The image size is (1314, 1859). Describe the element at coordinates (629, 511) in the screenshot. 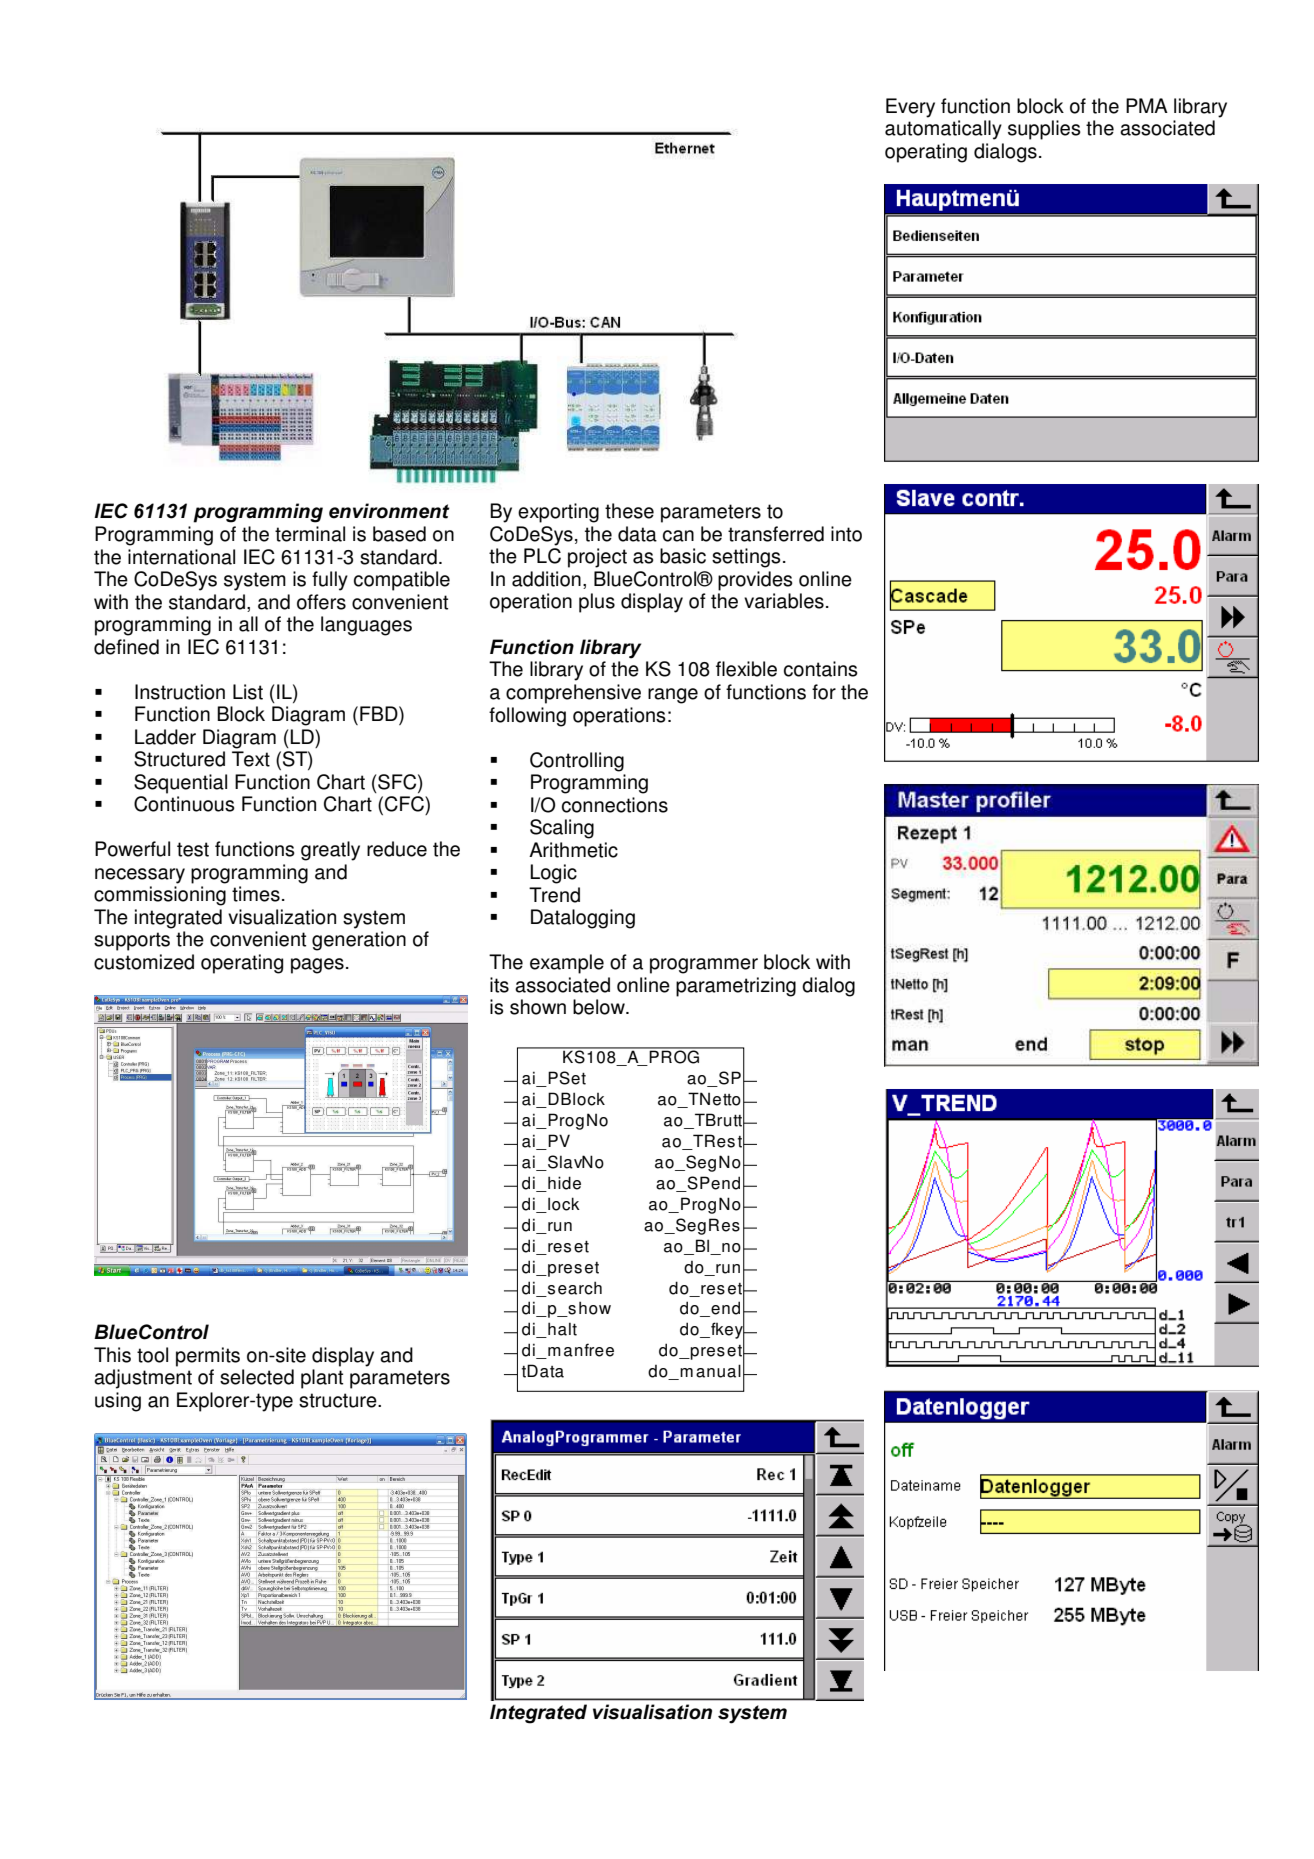

I see `these` at that location.
